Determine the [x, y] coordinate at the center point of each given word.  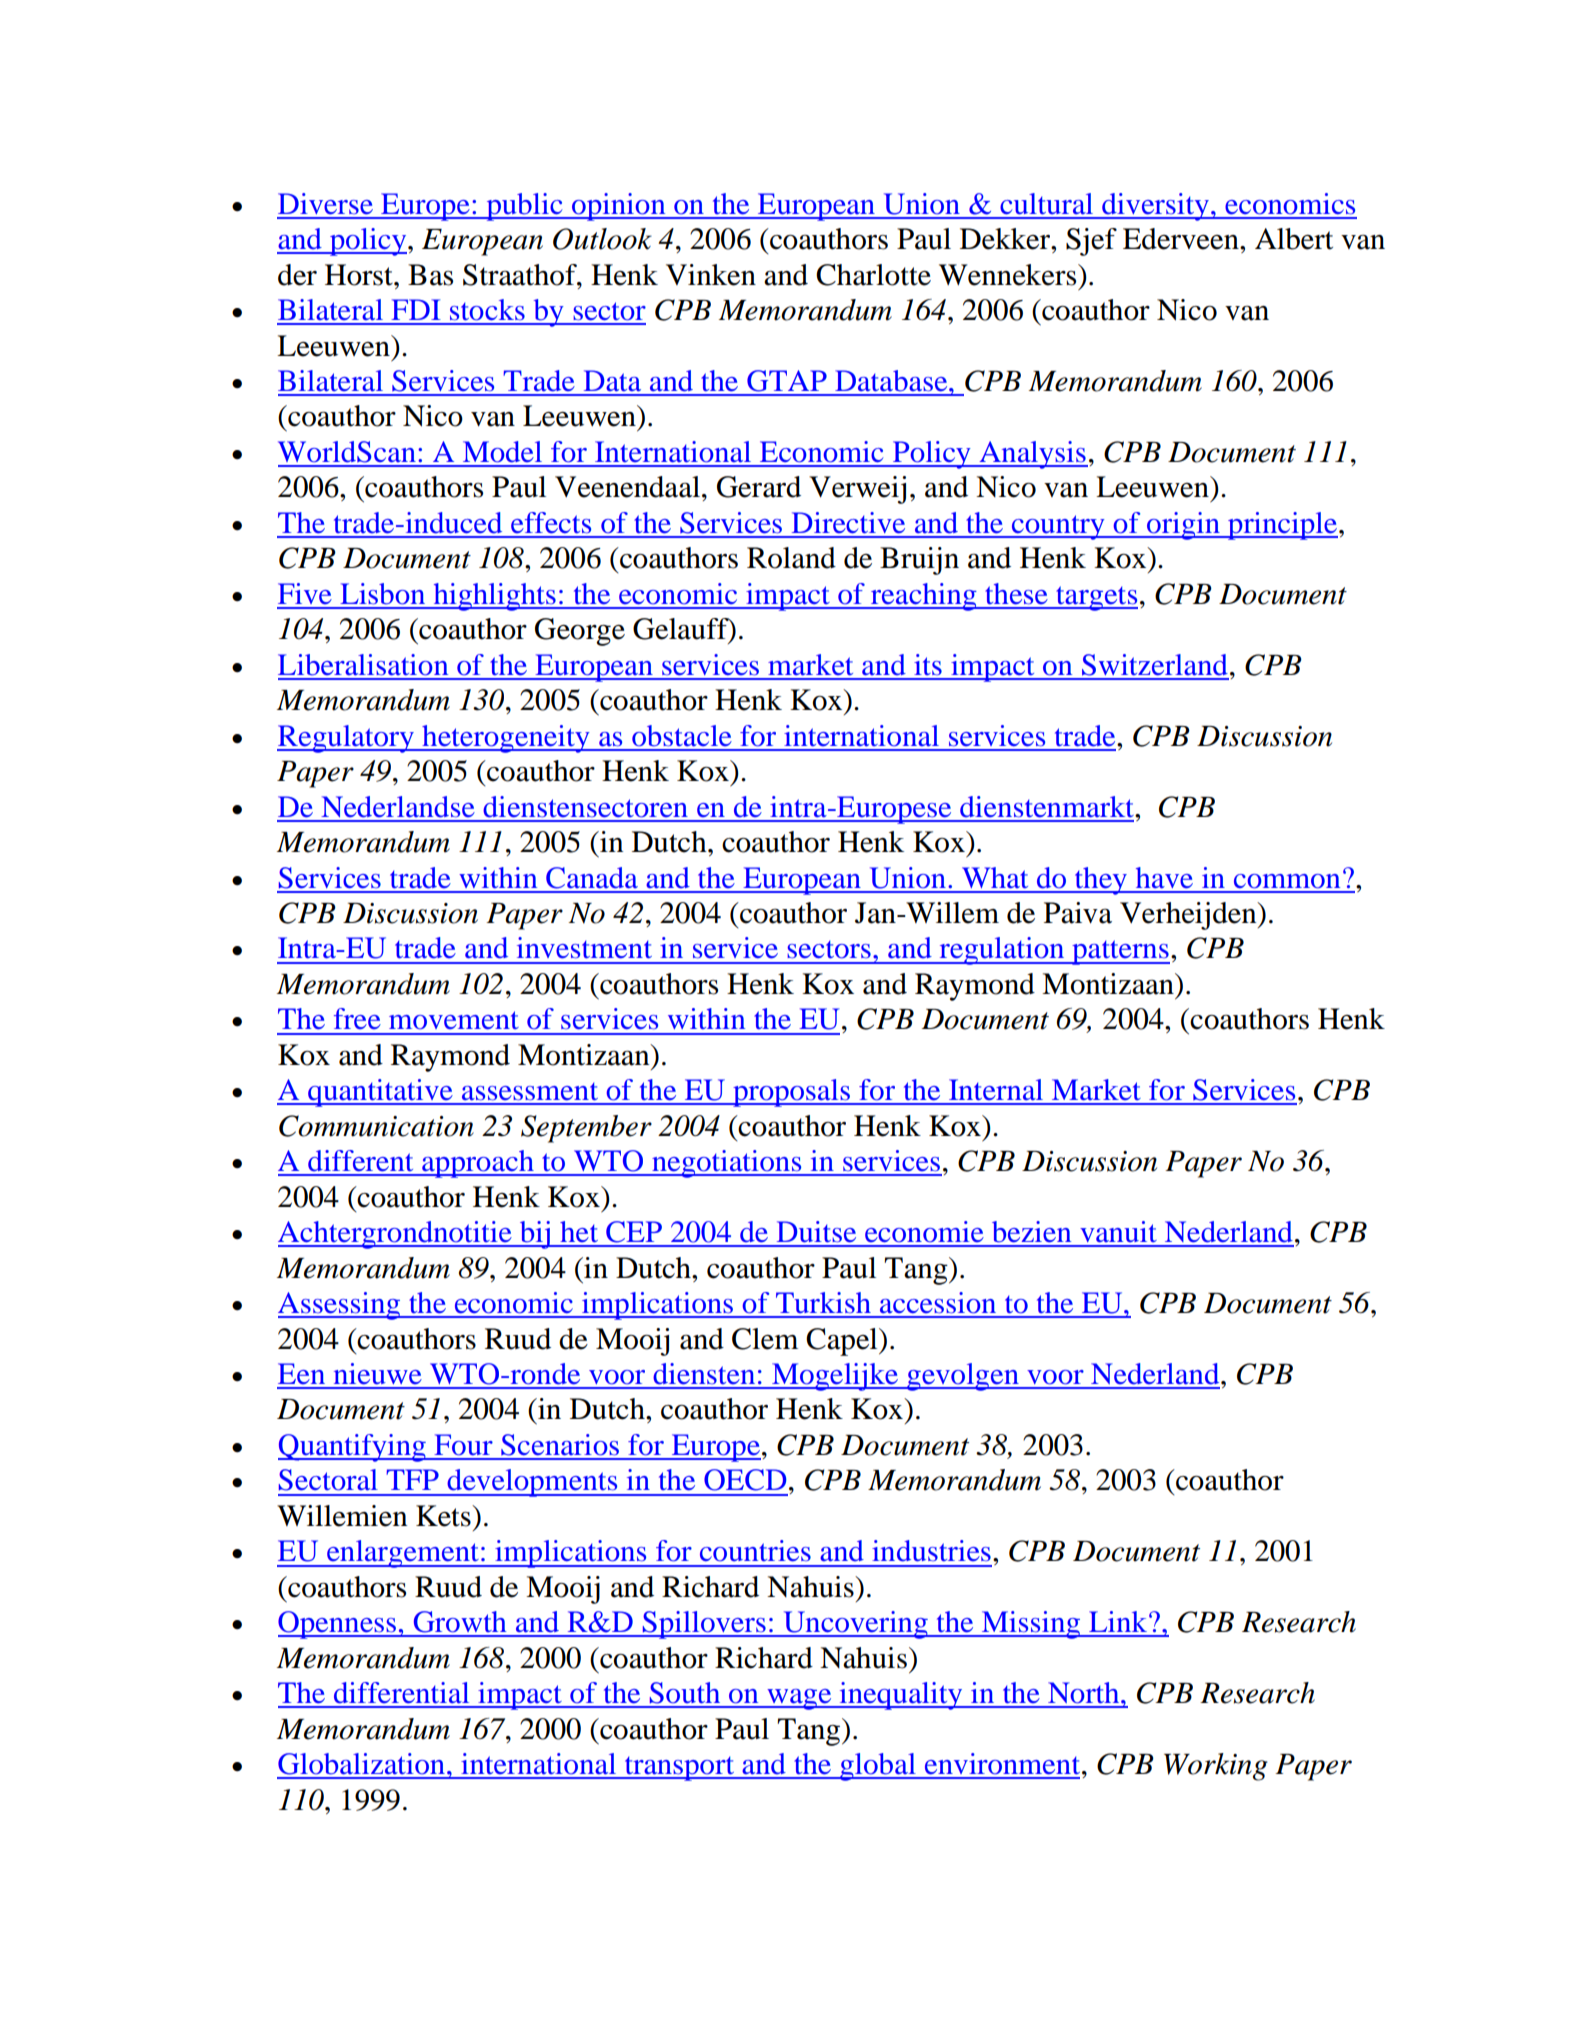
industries [931, 1551]
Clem [765, 1339]
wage [799, 1699]
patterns [1120, 952]
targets [1096, 598]
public [524, 207]
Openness [338, 1625]
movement [454, 1020]
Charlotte [873, 275]
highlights [494, 597]
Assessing [340, 1306]
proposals [791, 1093]
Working [1216, 1767]
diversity [1155, 207]
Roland [791, 558]
